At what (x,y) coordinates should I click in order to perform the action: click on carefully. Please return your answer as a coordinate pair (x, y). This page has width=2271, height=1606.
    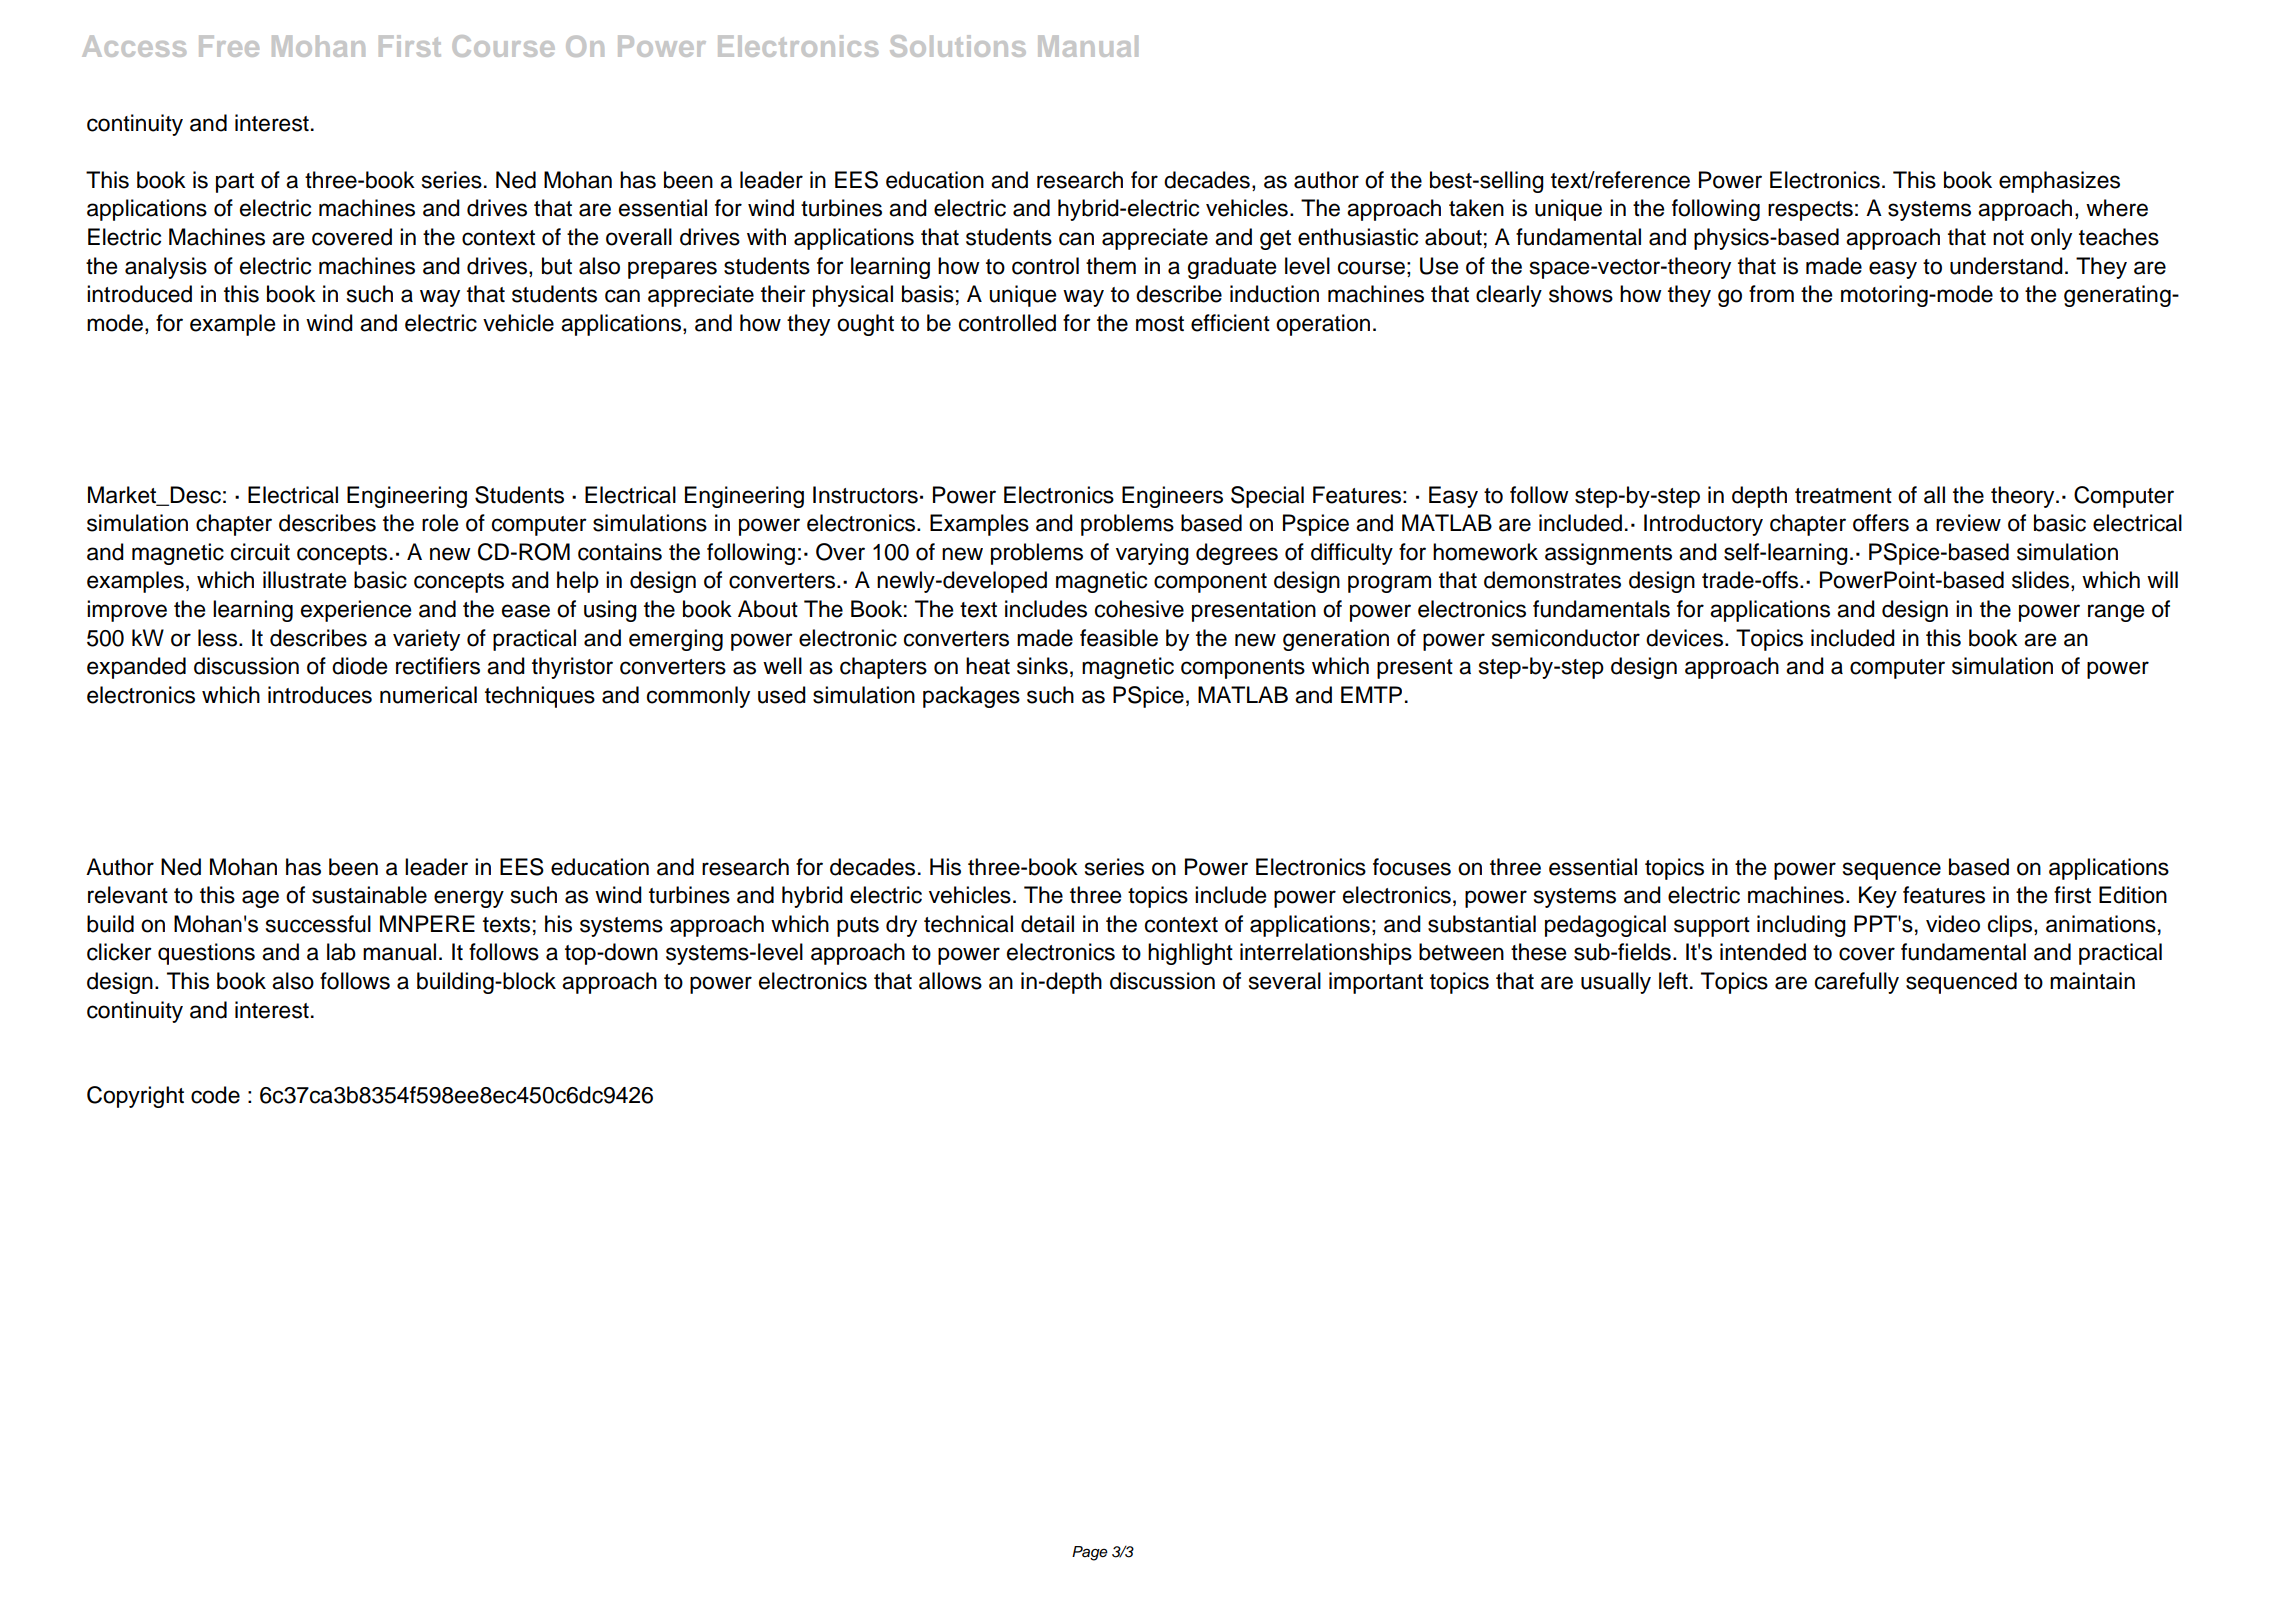
    Looking at the image, I should click on (1857, 983).
